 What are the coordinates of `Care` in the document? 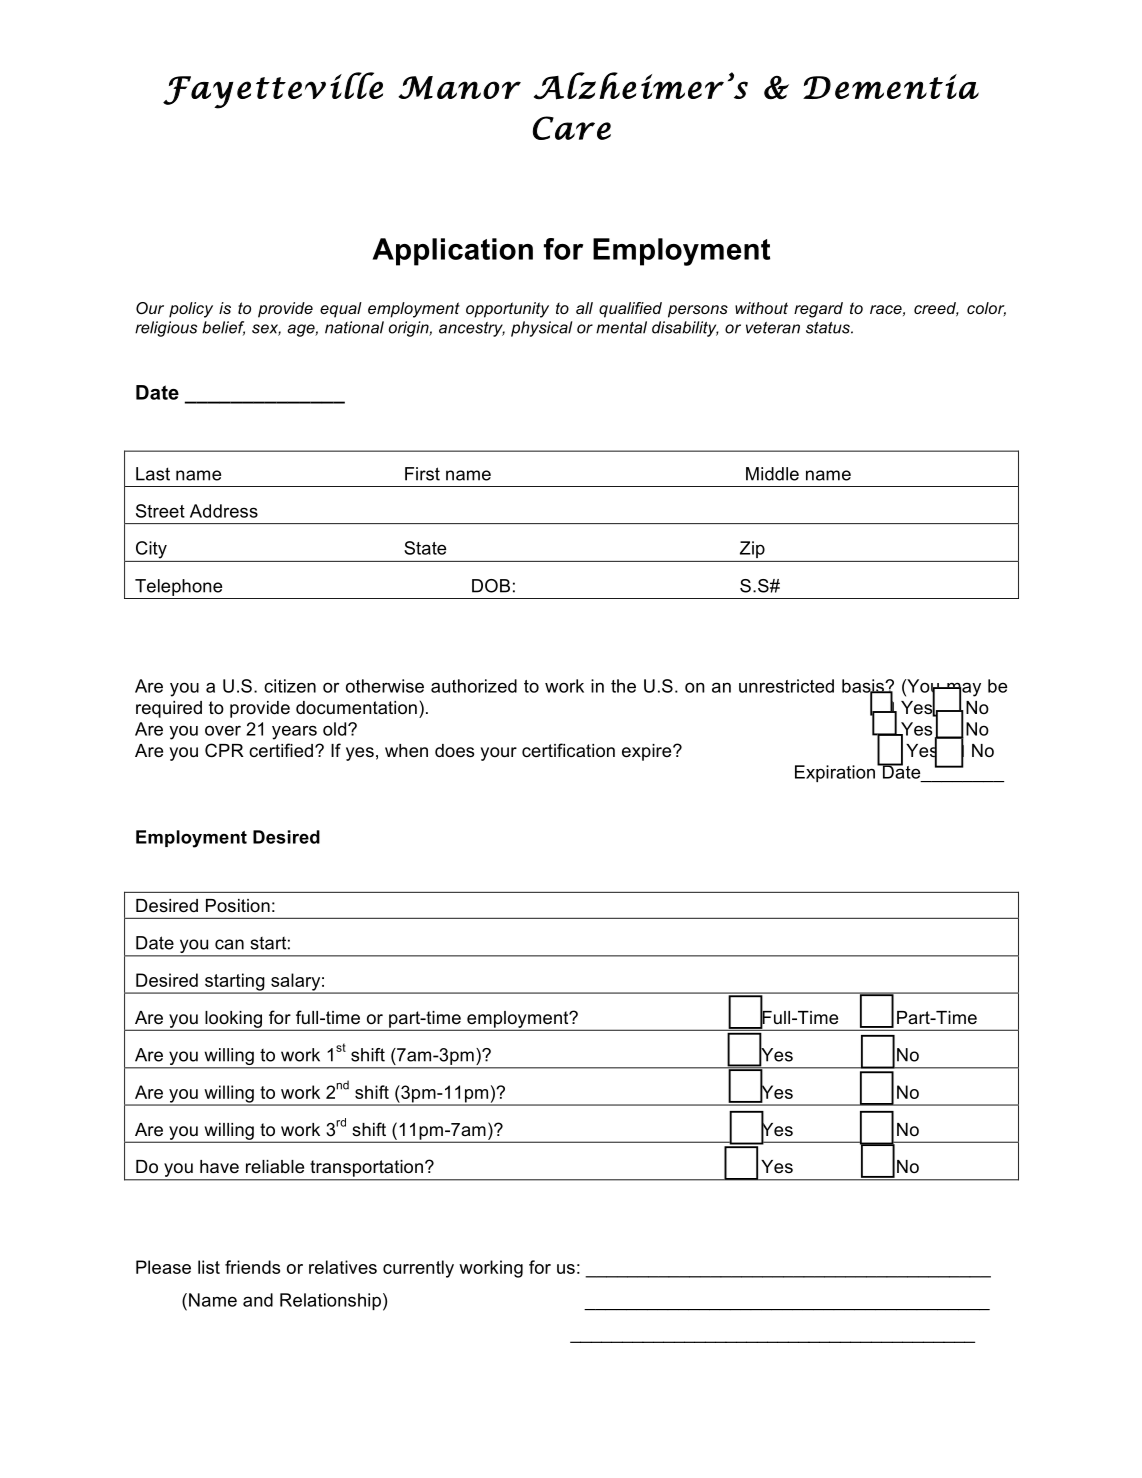 It's located at (572, 128).
